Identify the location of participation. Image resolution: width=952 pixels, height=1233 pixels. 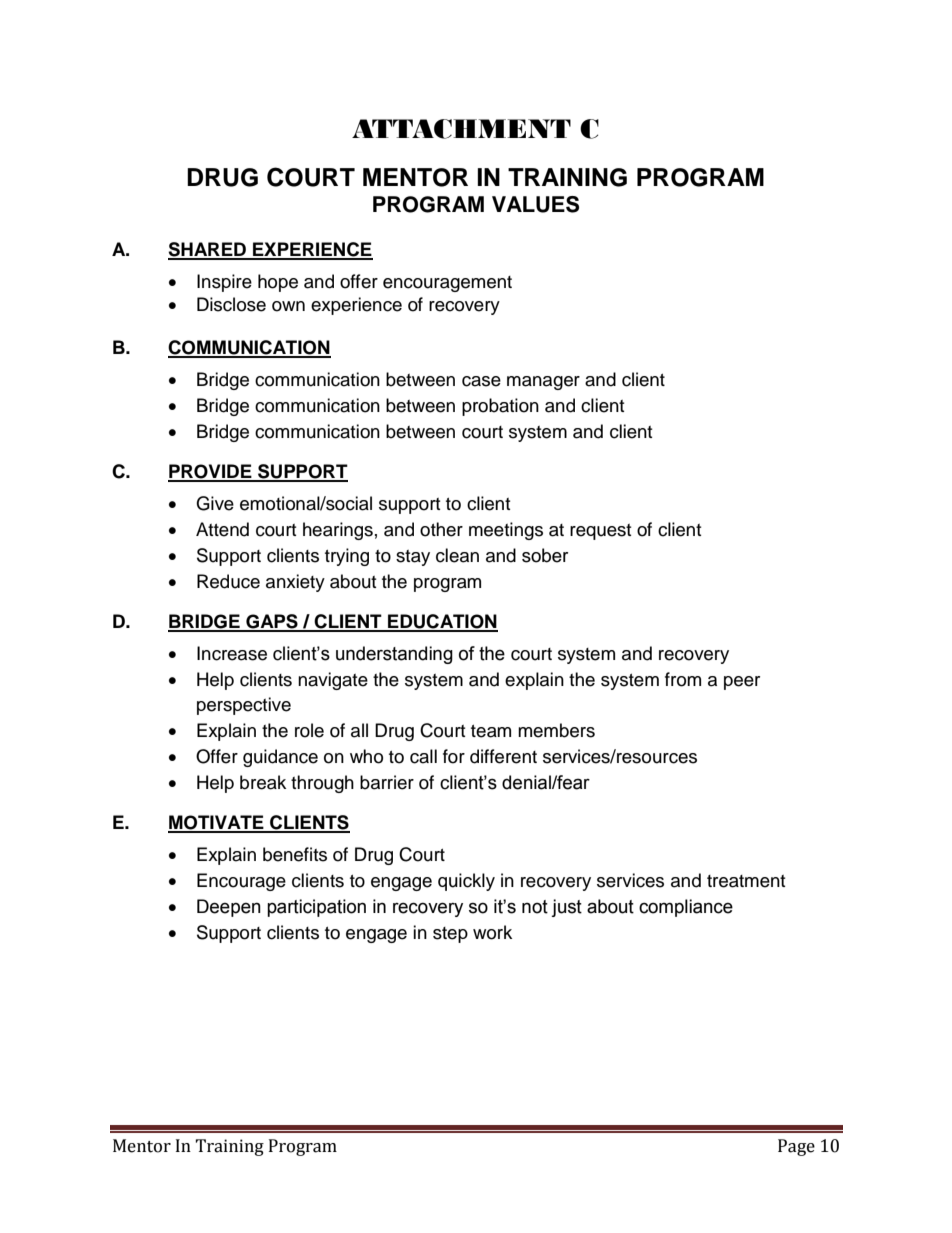
(316, 908).
